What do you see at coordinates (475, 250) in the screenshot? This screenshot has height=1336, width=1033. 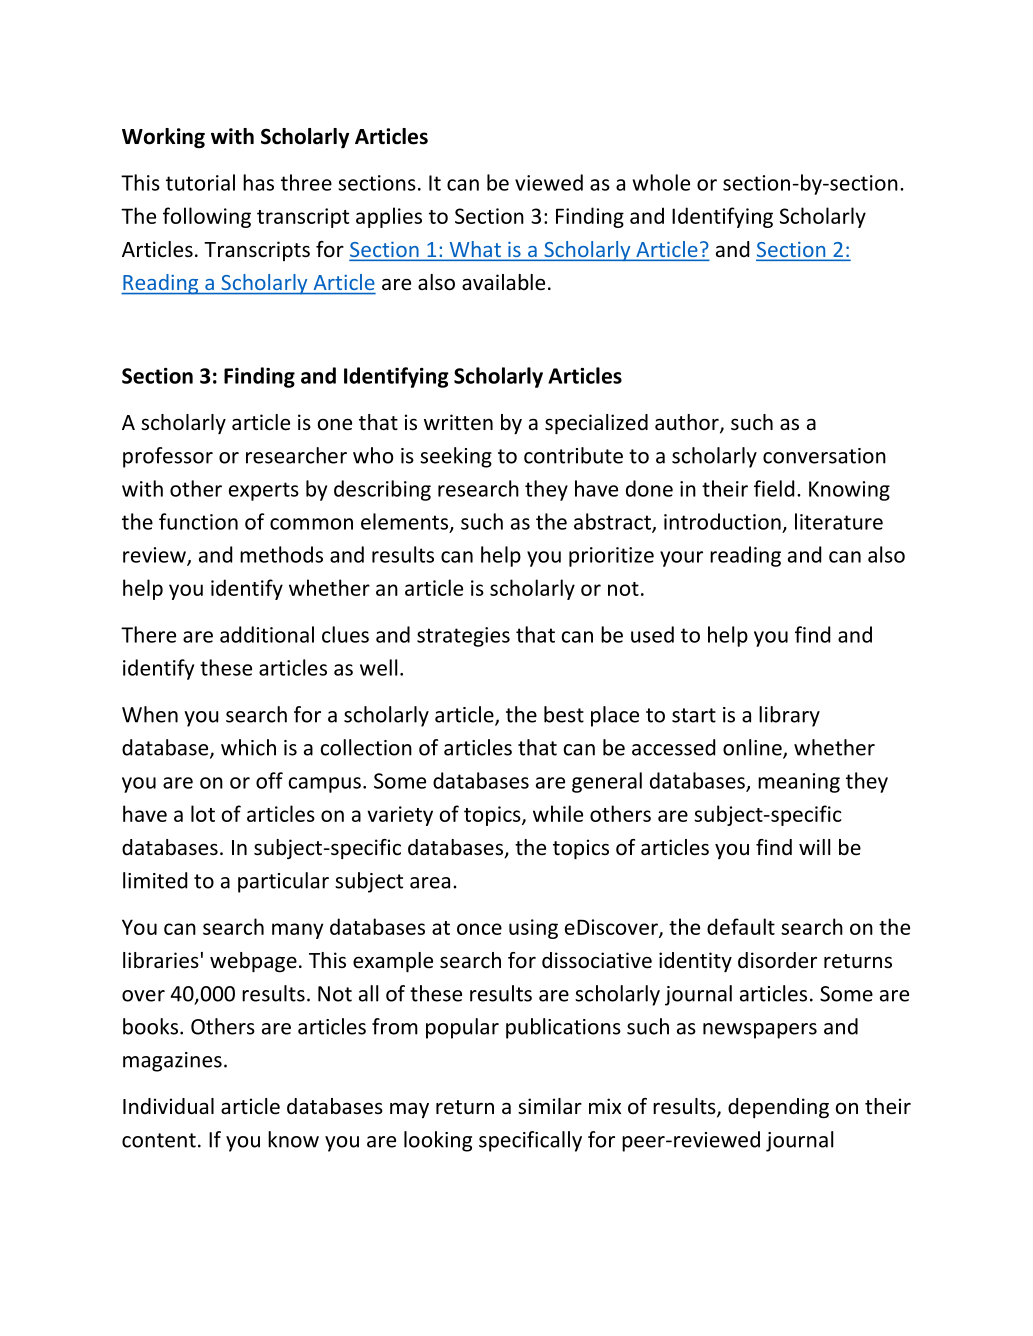 I see `What` at bounding box center [475, 250].
